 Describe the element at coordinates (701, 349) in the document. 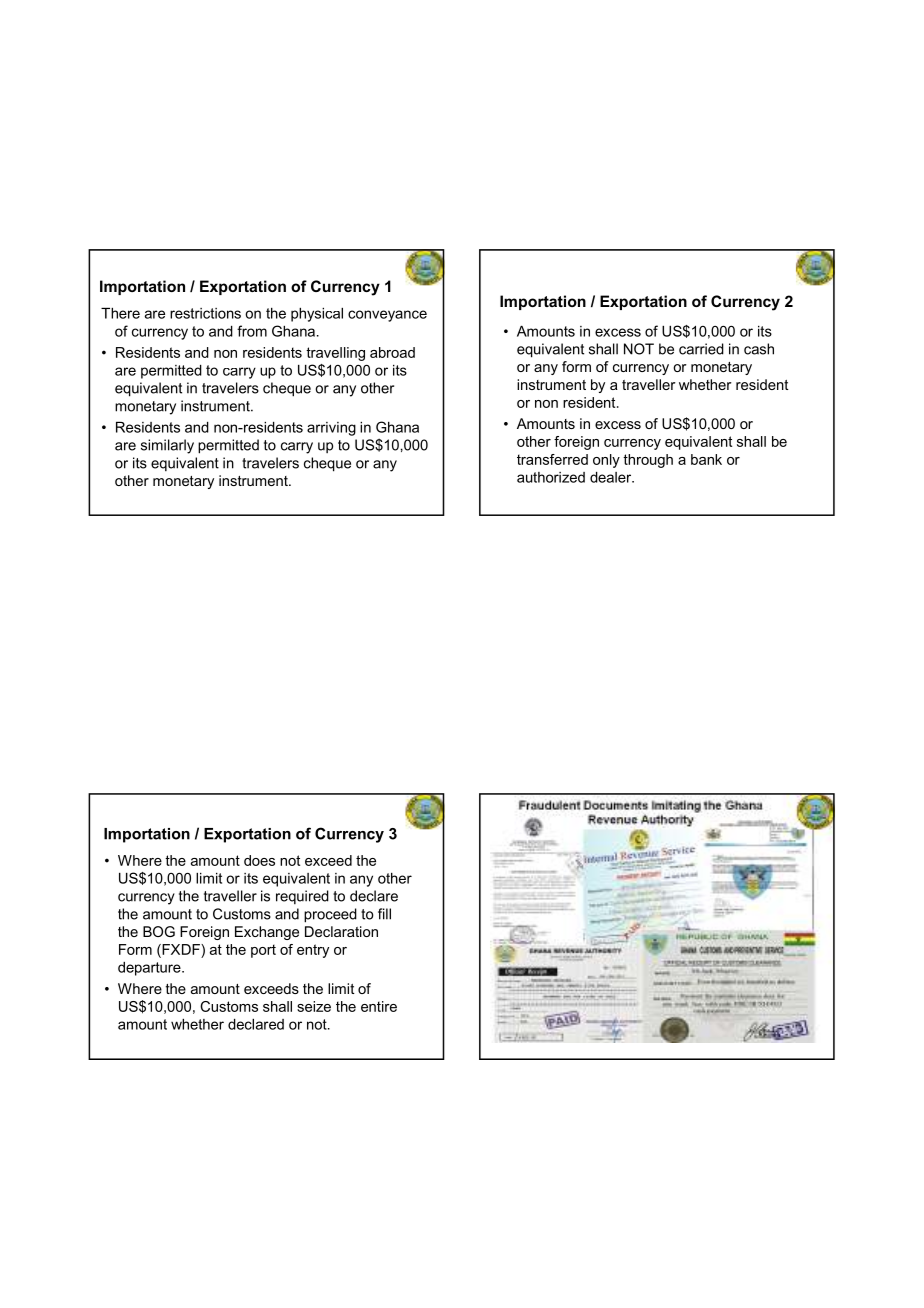

I see `carried` at that location.
